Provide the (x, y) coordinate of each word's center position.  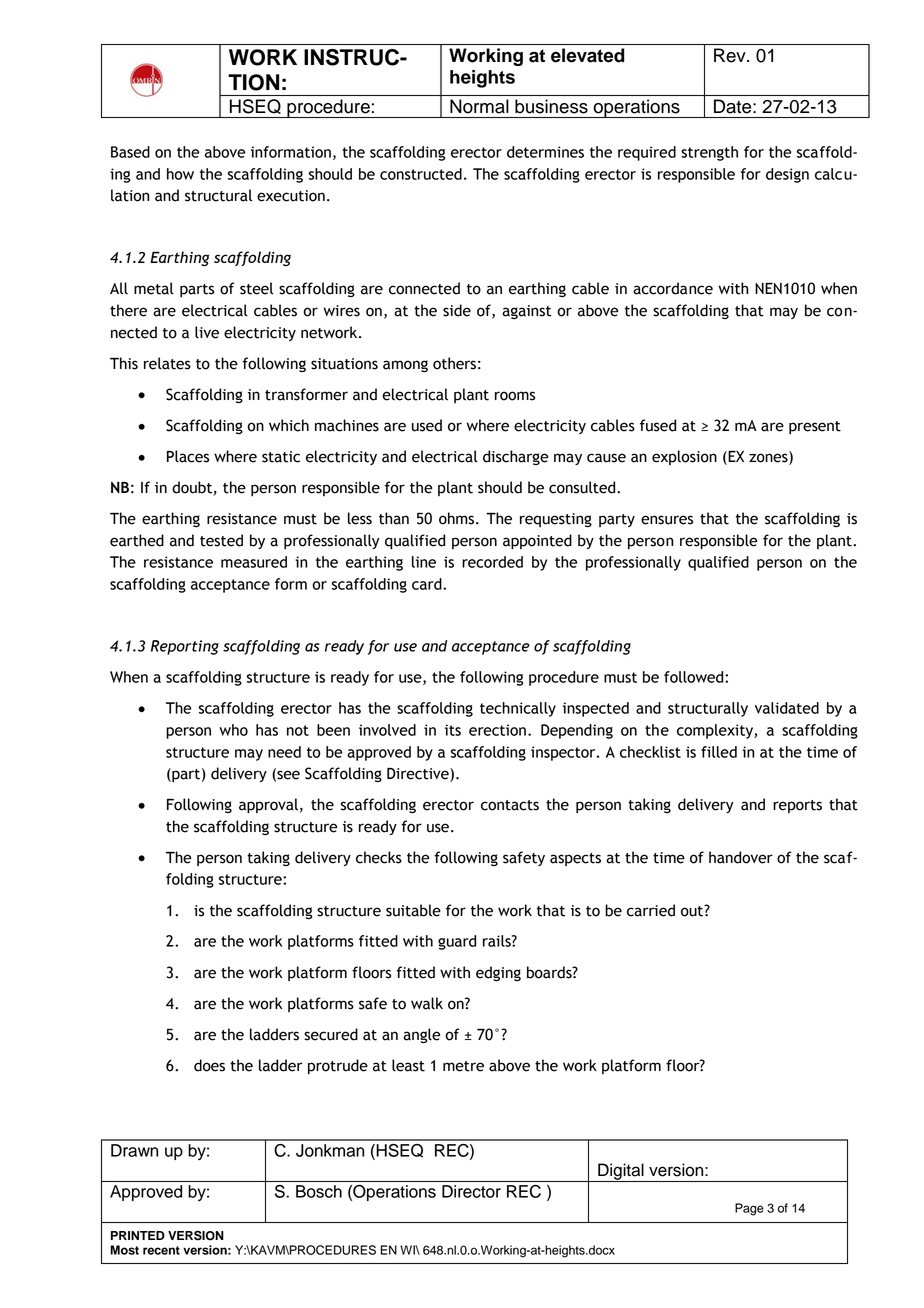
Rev (731, 55)
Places (188, 456)
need (284, 752)
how (180, 174)
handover (741, 857)
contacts (510, 805)
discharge (515, 457)
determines (545, 152)
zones (769, 458)
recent (161, 1250)
